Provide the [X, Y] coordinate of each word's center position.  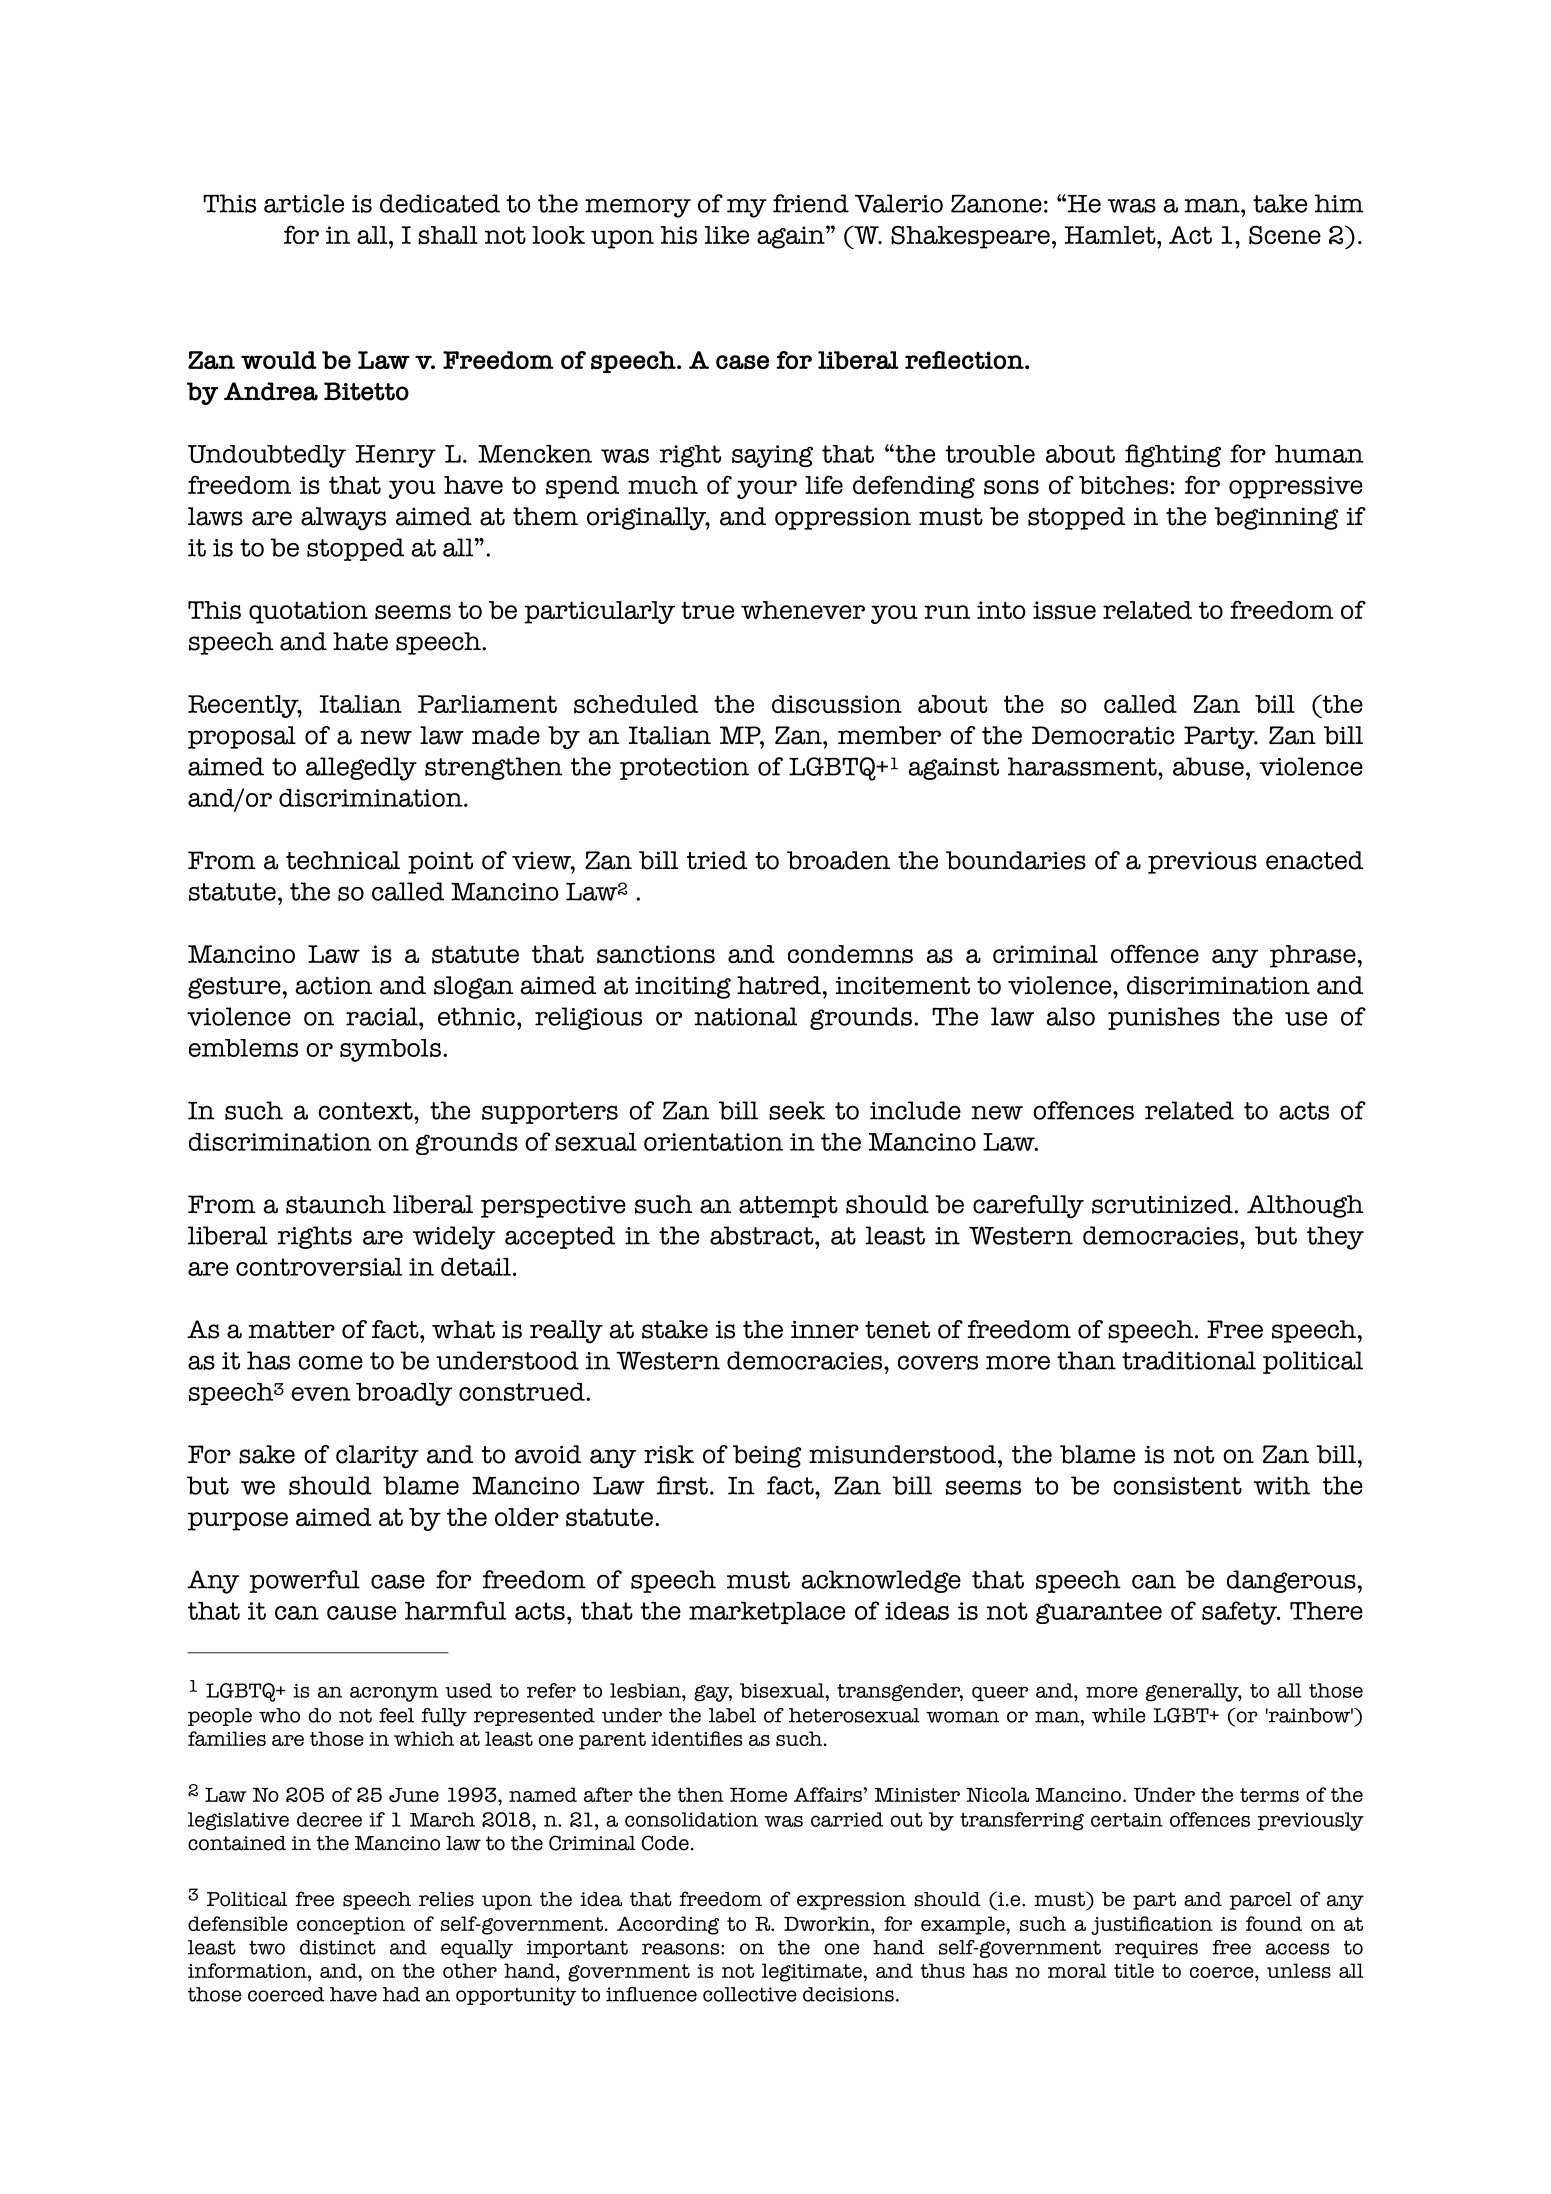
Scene [1285, 235]
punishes [1164, 1018]
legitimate [813, 1972]
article [304, 203]
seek [797, 1110]
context [366, 1111]
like [727, 235]
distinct [338, 1947]
